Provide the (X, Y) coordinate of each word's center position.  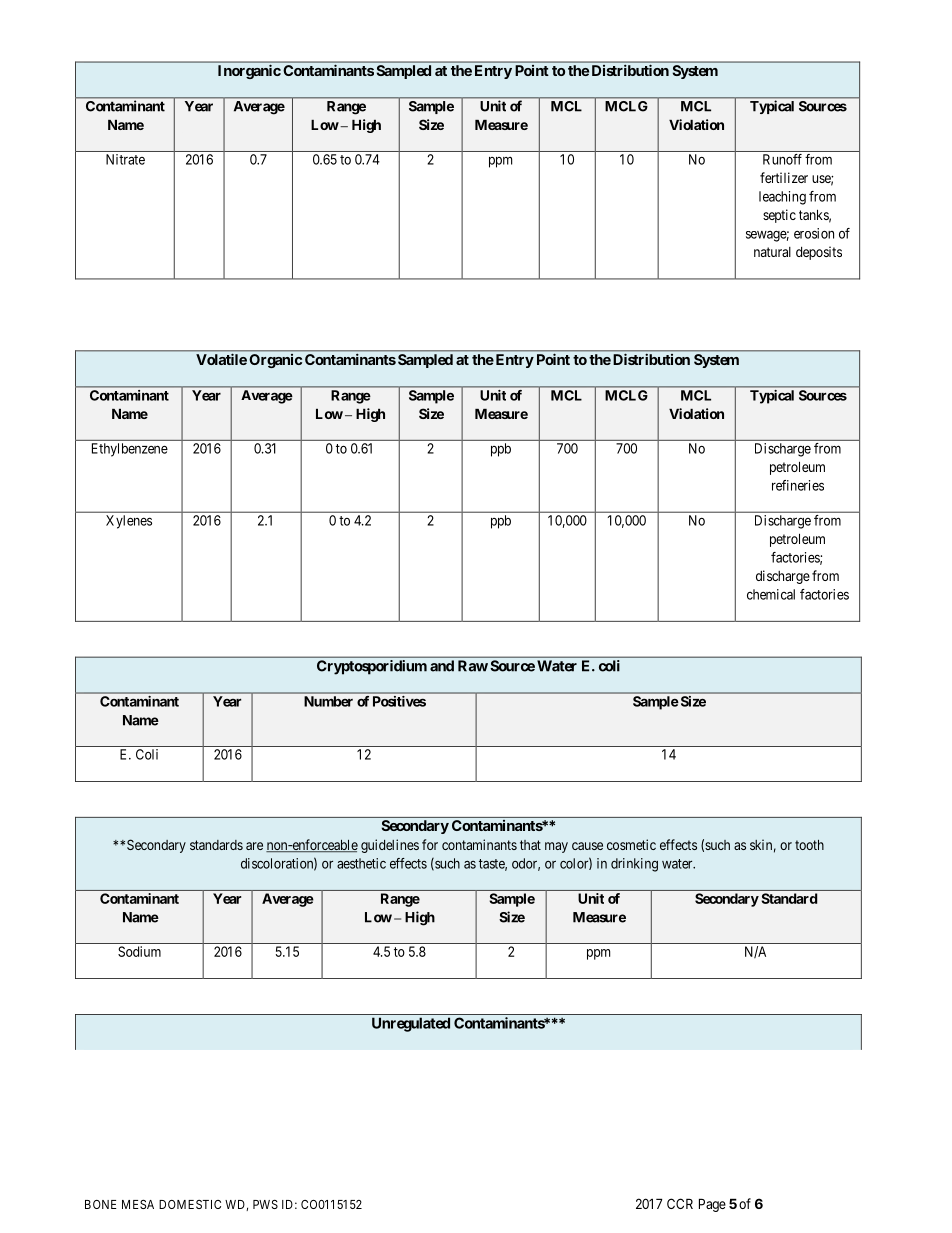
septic (779, 216)
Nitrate (125, 159)
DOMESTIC (190, 1204)
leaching (782, 198)
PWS (265, 1204)
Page (712, 1205)
